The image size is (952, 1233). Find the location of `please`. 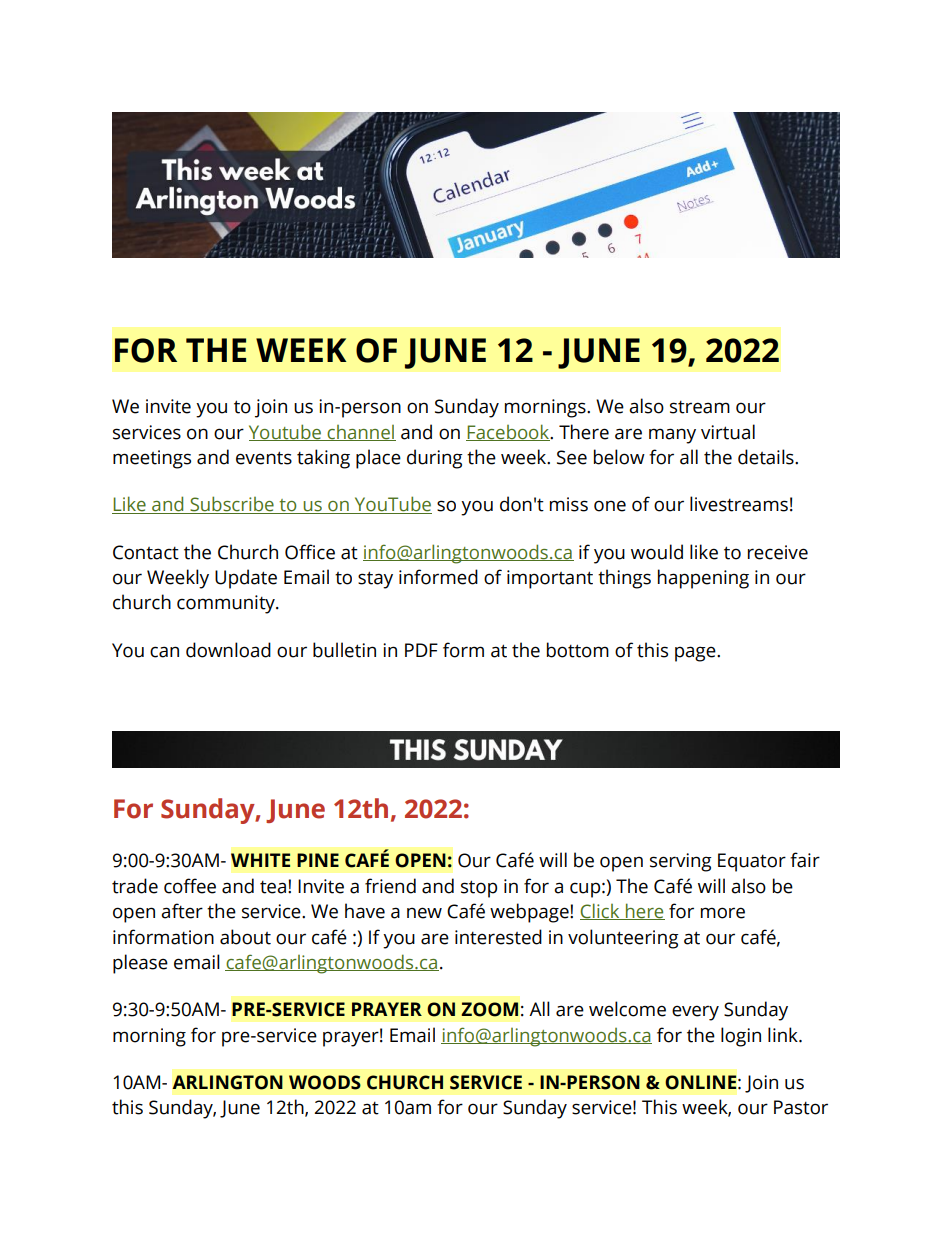

please is located at coordinates (140, 964).
